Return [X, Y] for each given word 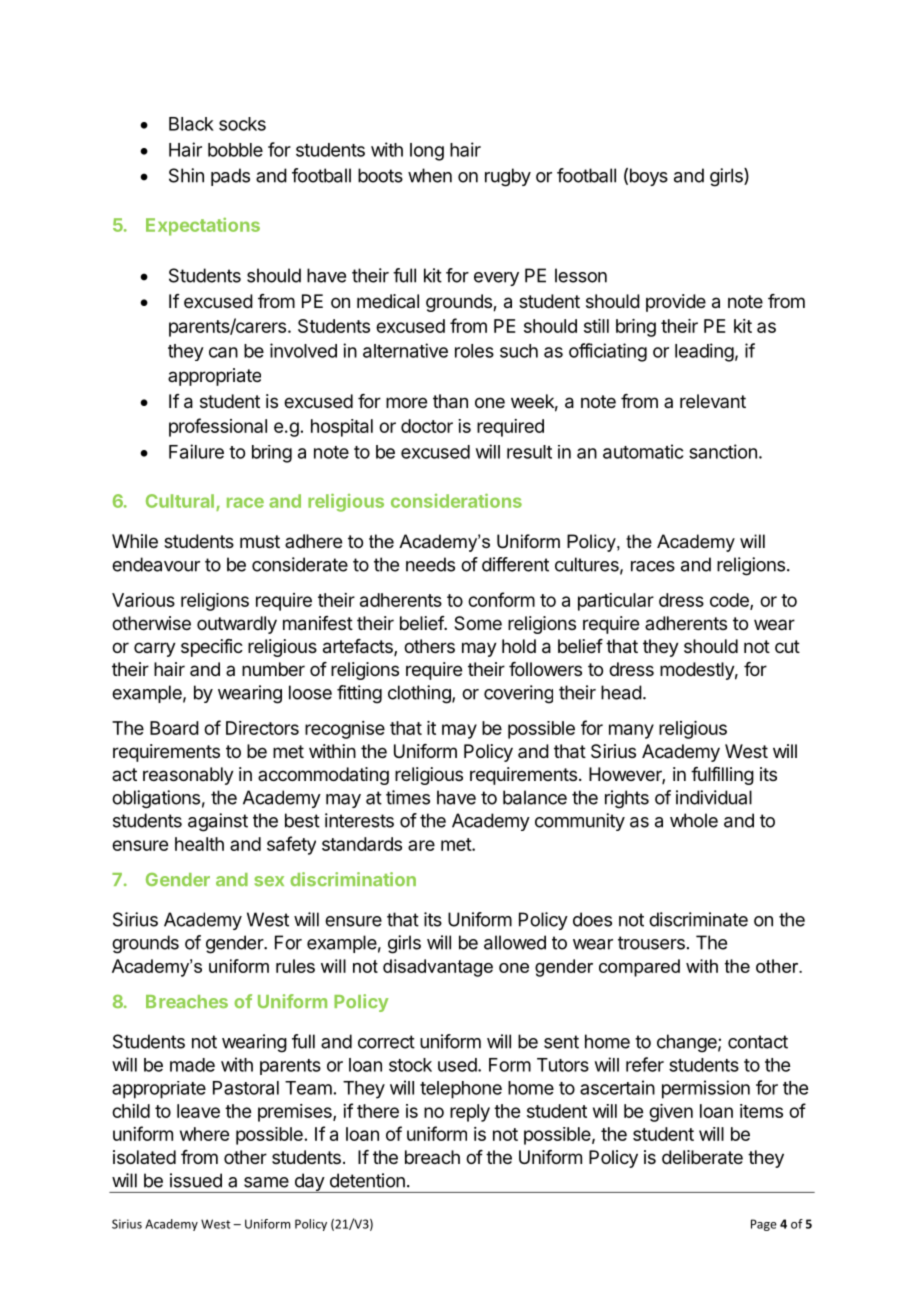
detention [367, 1180]
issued [196, 1180]
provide [676, 303]
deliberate [702, 1157]
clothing [420, 694]
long [427, 152]
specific [212, 648]
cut [787, 646]
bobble [235, 150]
